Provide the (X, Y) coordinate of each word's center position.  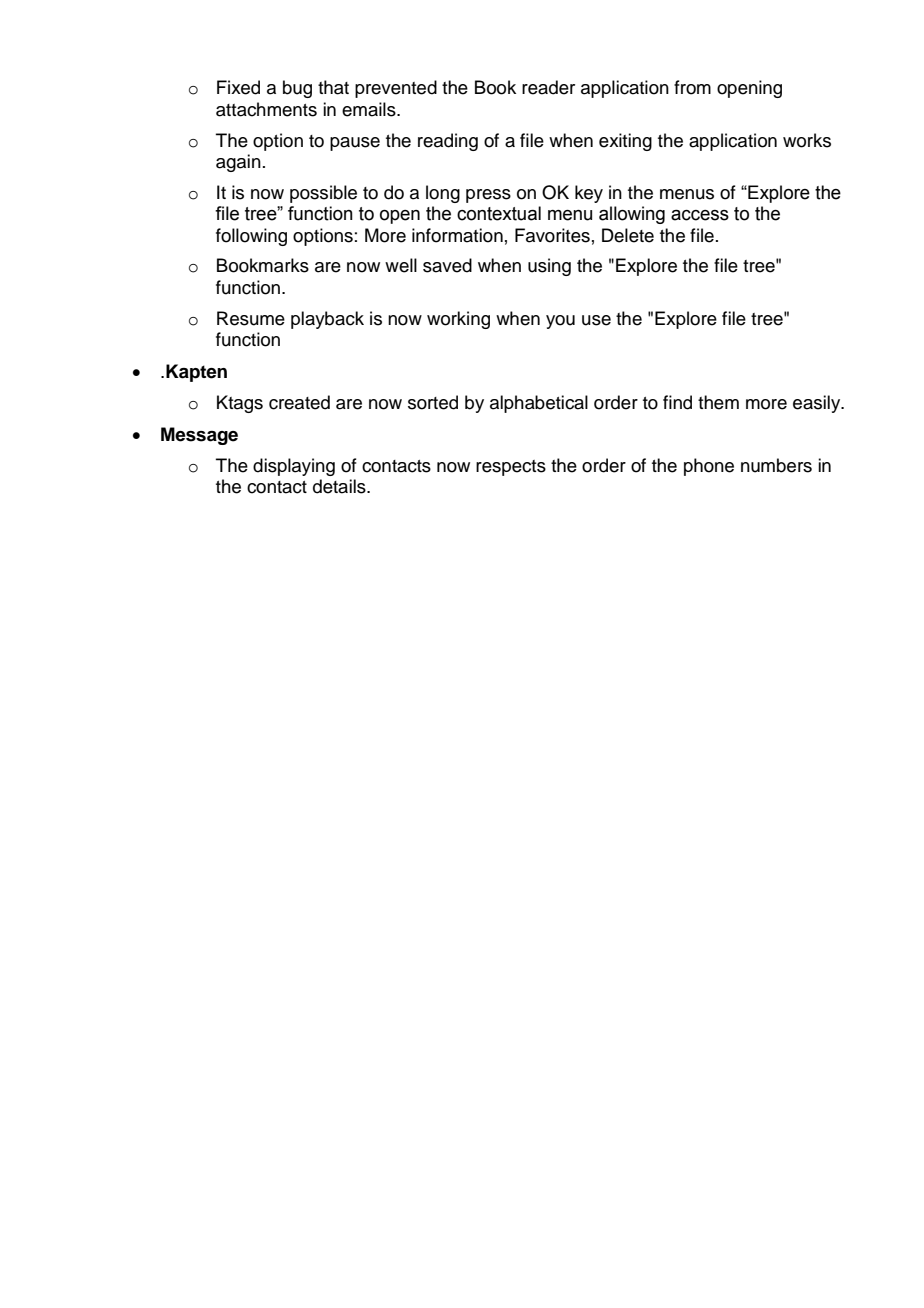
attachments (266, 109)
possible (323, 194)
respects (511, 468)
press (488, 196)
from (692, 87)
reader (548, 87)
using (549, 267)
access (700, 215)
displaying (294, 467)
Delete (628, 235)
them (718, 402)
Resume (251, 318)
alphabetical (539, 404)
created (299, 402)
